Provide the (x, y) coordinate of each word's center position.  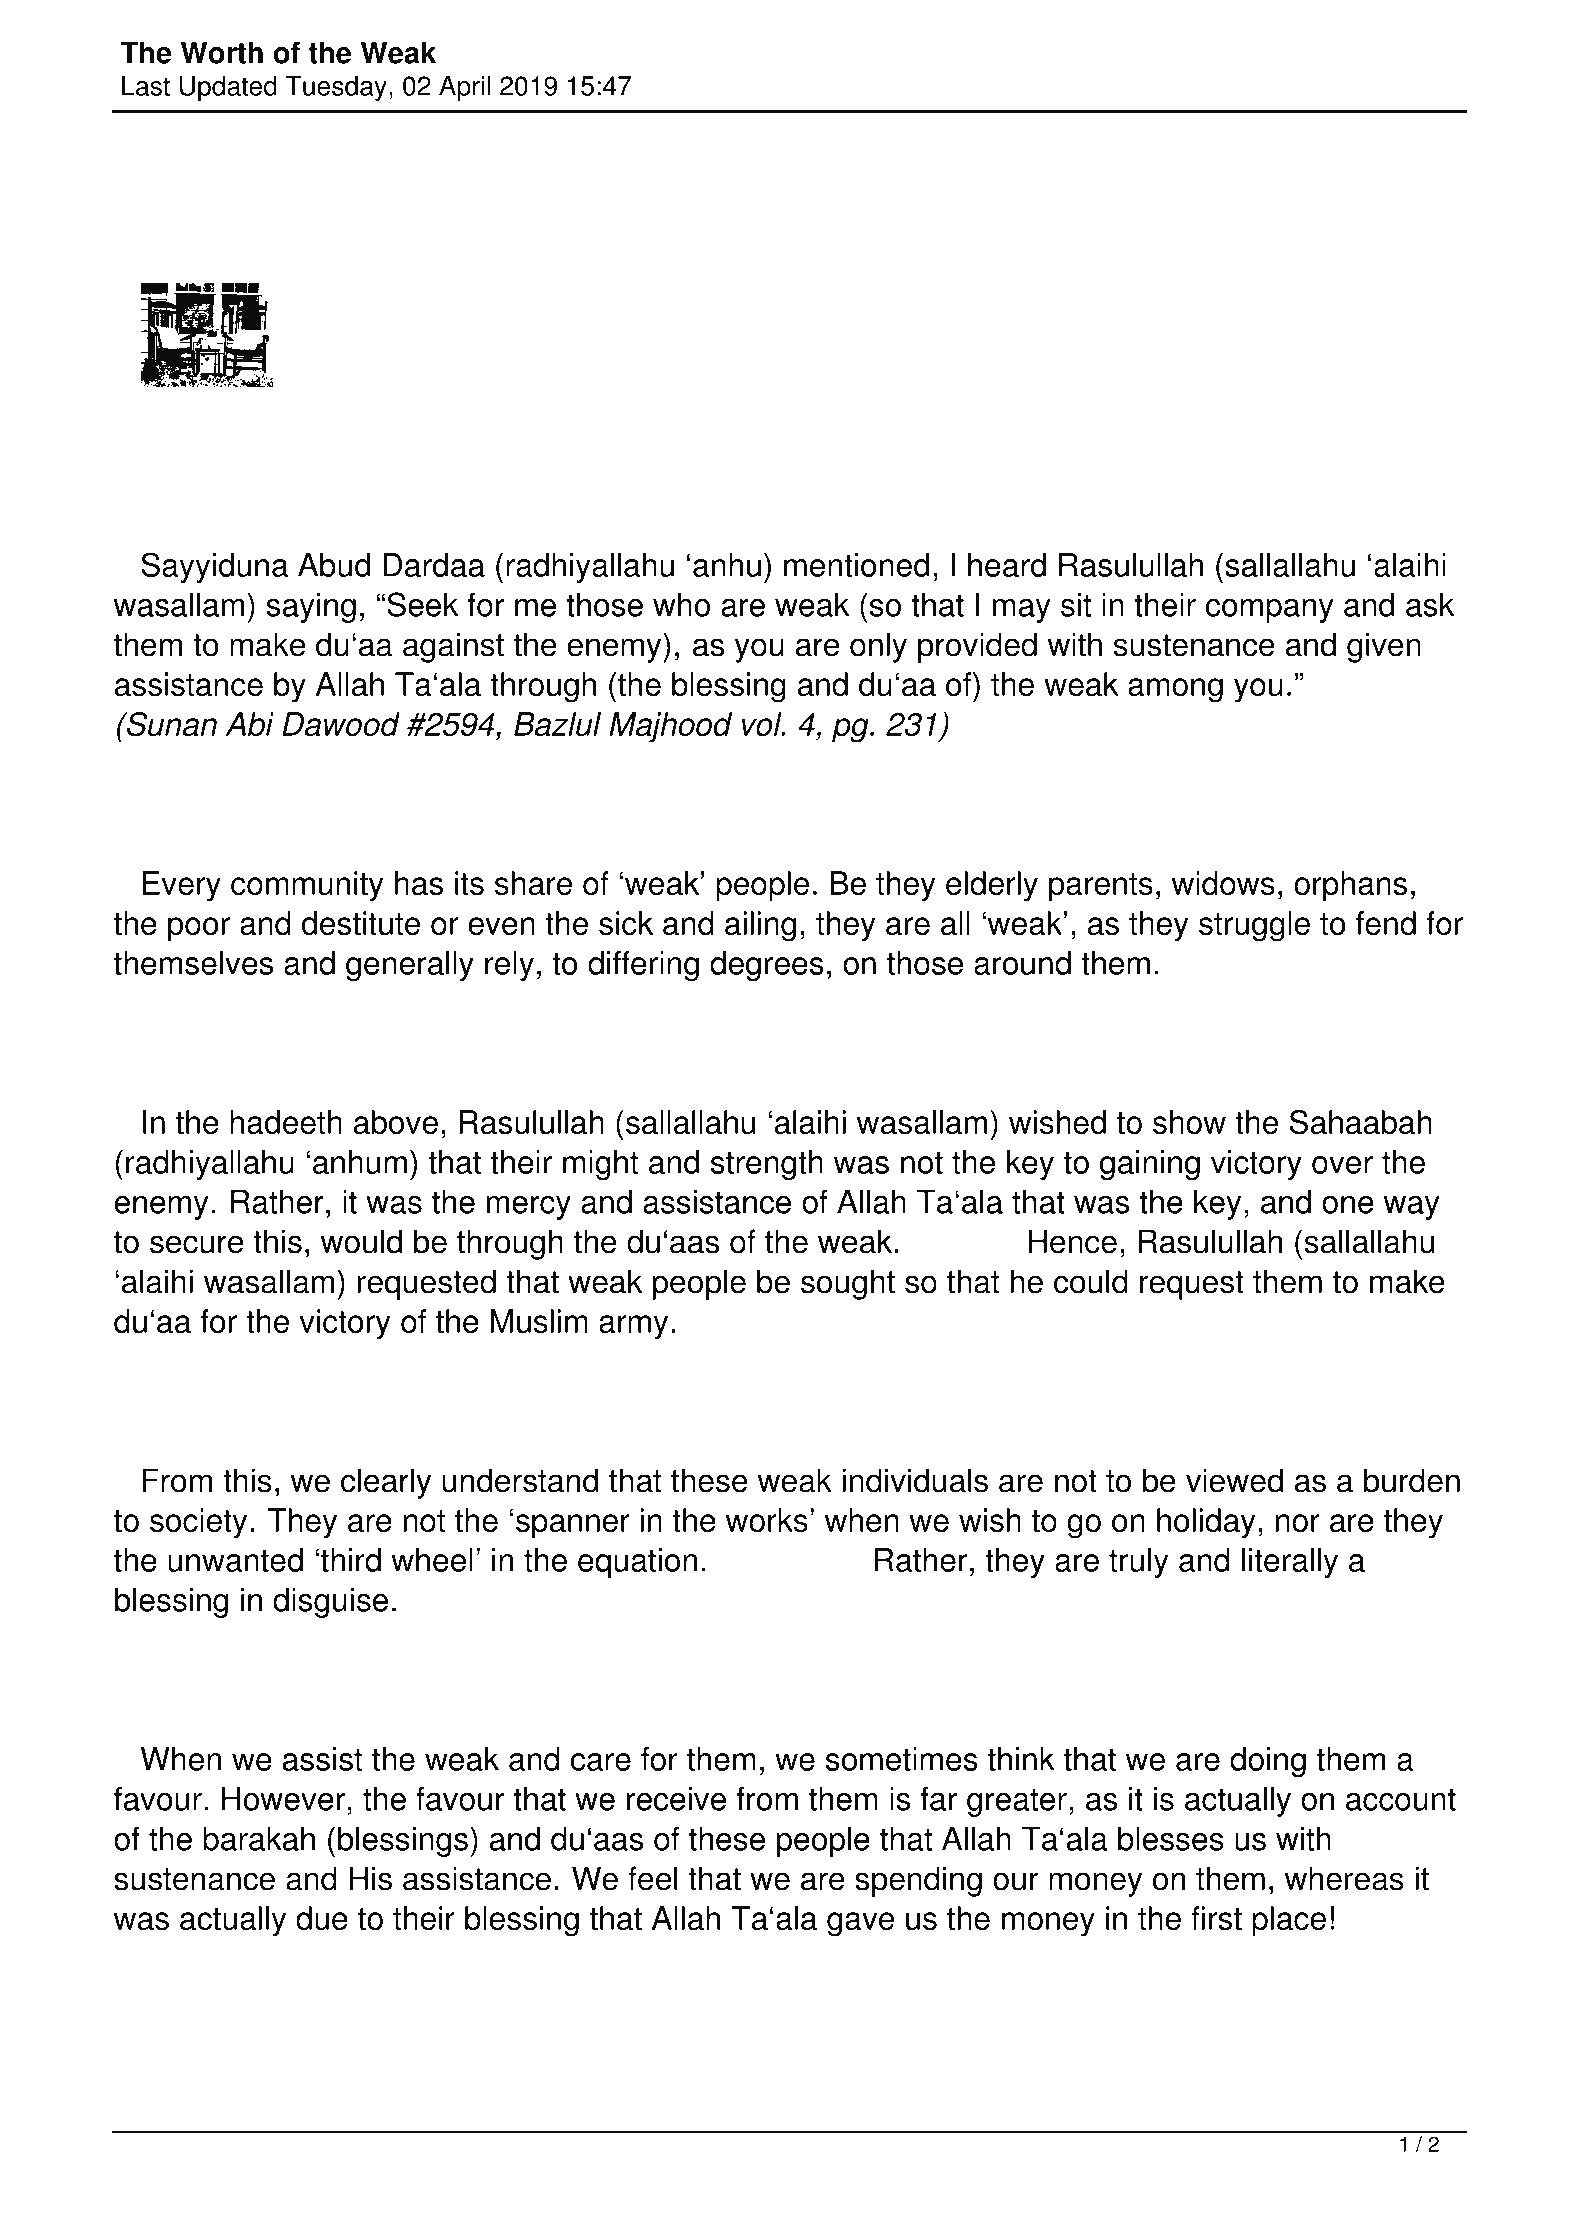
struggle (1254, 926)
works (767, 1520)
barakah (259, 1838)
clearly (386, 1483)
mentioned (856, 565)
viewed (1234, 1480)
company (1270, 611)
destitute (361, 923)
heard (1007, 565)
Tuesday (336, 88)
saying (311, 607)
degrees (767, 966)
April (464, 88)
